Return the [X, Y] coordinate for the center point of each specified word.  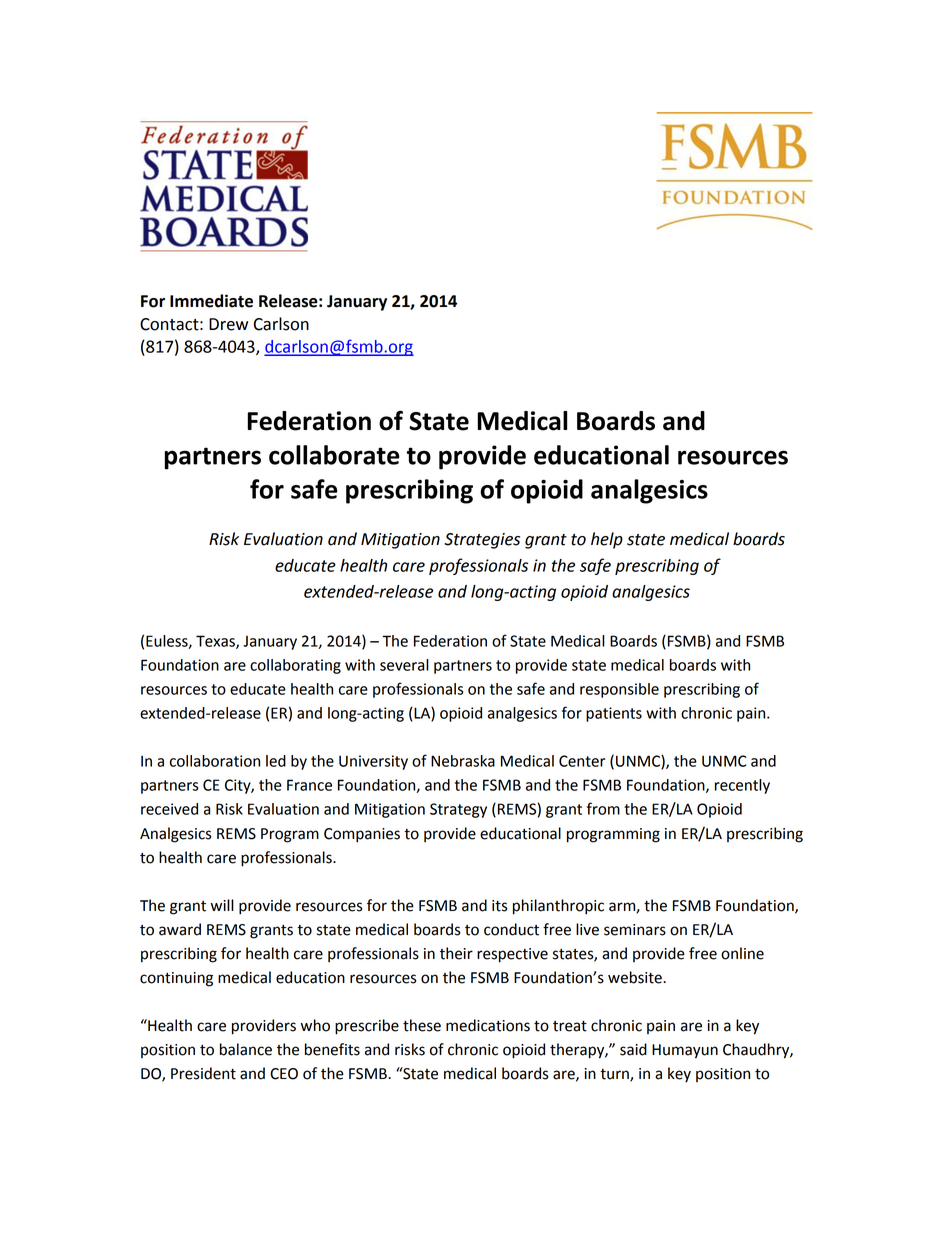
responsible [619, 690]
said [633, 1049]
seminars [635, 930]
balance [246, 1049]
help [607, 540]
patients [614, 714]
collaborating [295, 666]
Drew [228, 324]
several [404, 665]
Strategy [458, 810]
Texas [216, 642]
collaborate [334, 455]
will [222, 905]
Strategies [482, 541]
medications [488, 1025]
